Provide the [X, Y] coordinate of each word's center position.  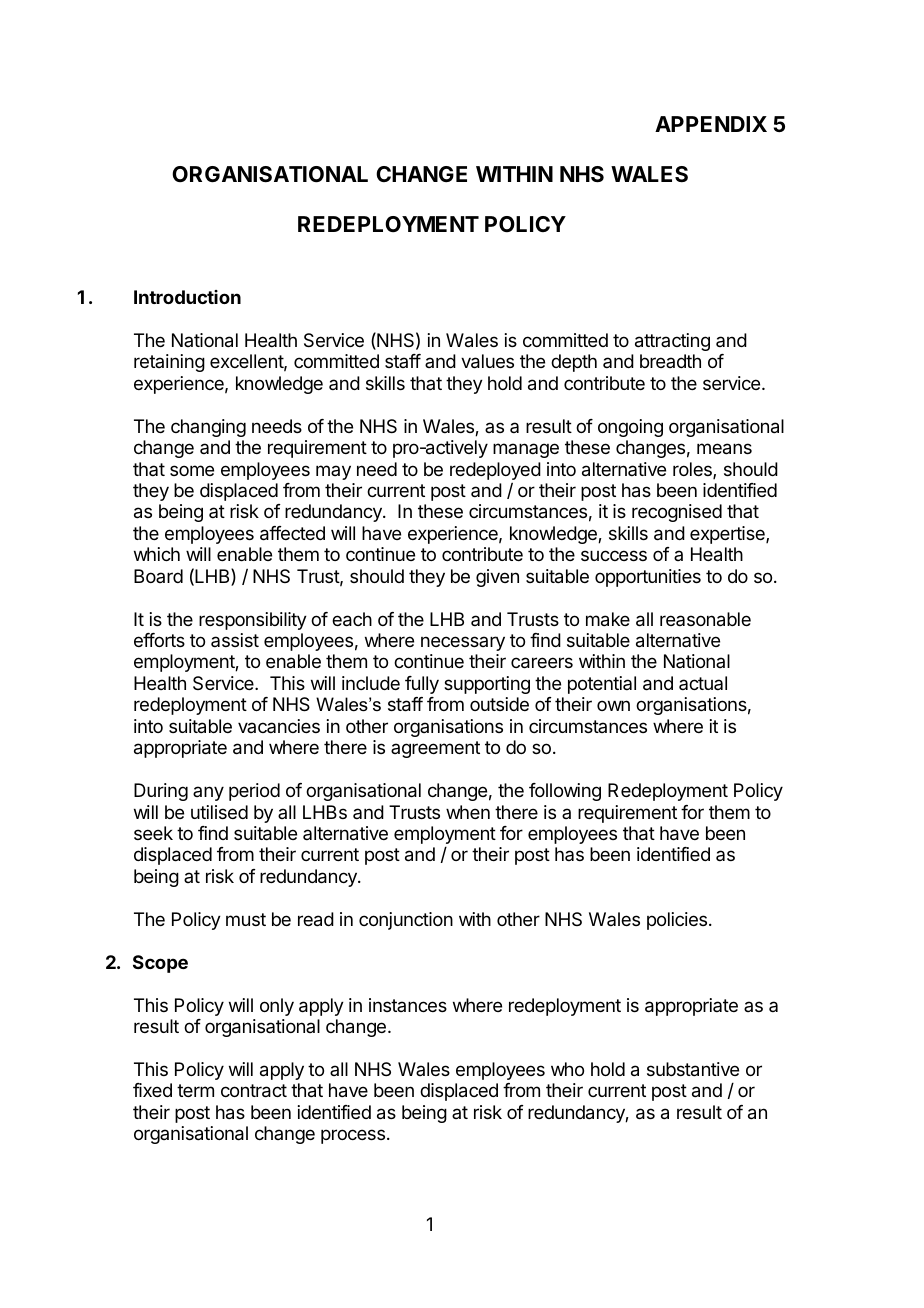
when [468, 812]
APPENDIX [711, 124]
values [487, 361]
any [208, 793]
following [565, 792]
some [192, 470]
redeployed [495, 471]
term [195, 1090]
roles [693, 470]
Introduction [187, 297]
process [353, 1136]
